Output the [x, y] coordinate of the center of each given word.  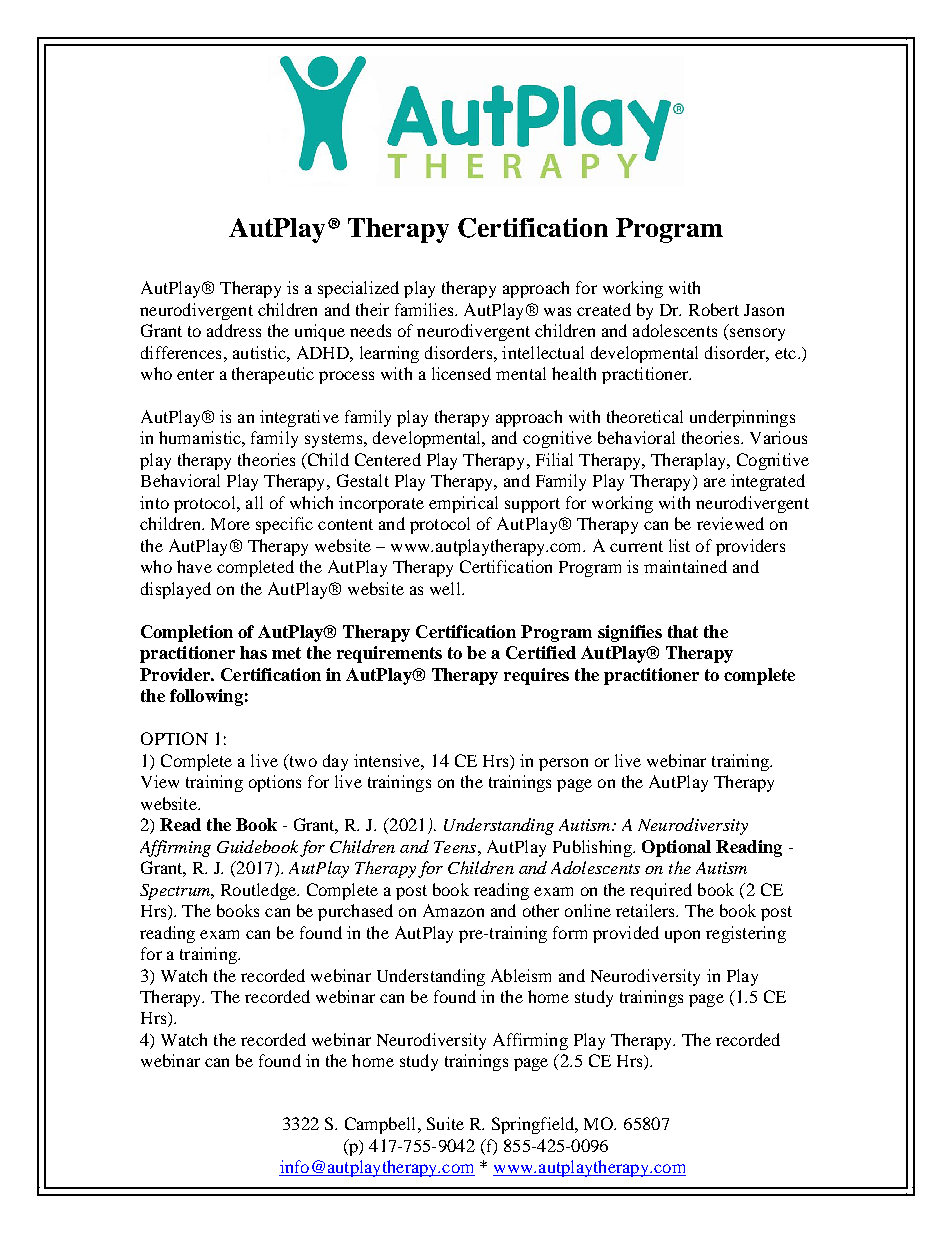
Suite [445, 1123]
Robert [714, 309]
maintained [685, 566]
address [234, 330]
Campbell [382, 1125]
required [661, 891]
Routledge [260, 891]
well [446, 588]
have [194, 566]
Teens [456, 847]
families [425, 309]
